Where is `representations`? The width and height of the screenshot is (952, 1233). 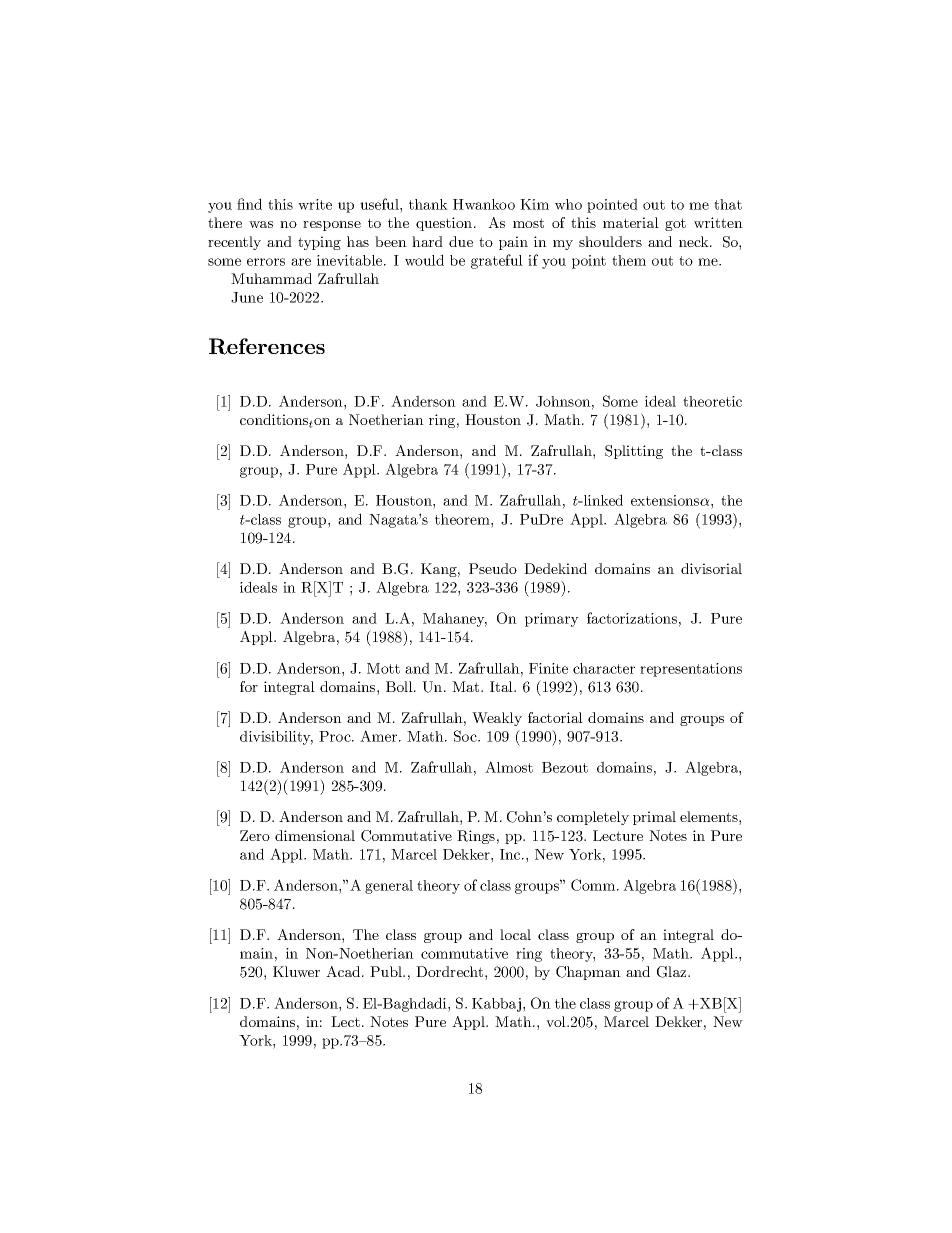
representations is located at coordinates (691, 670).
